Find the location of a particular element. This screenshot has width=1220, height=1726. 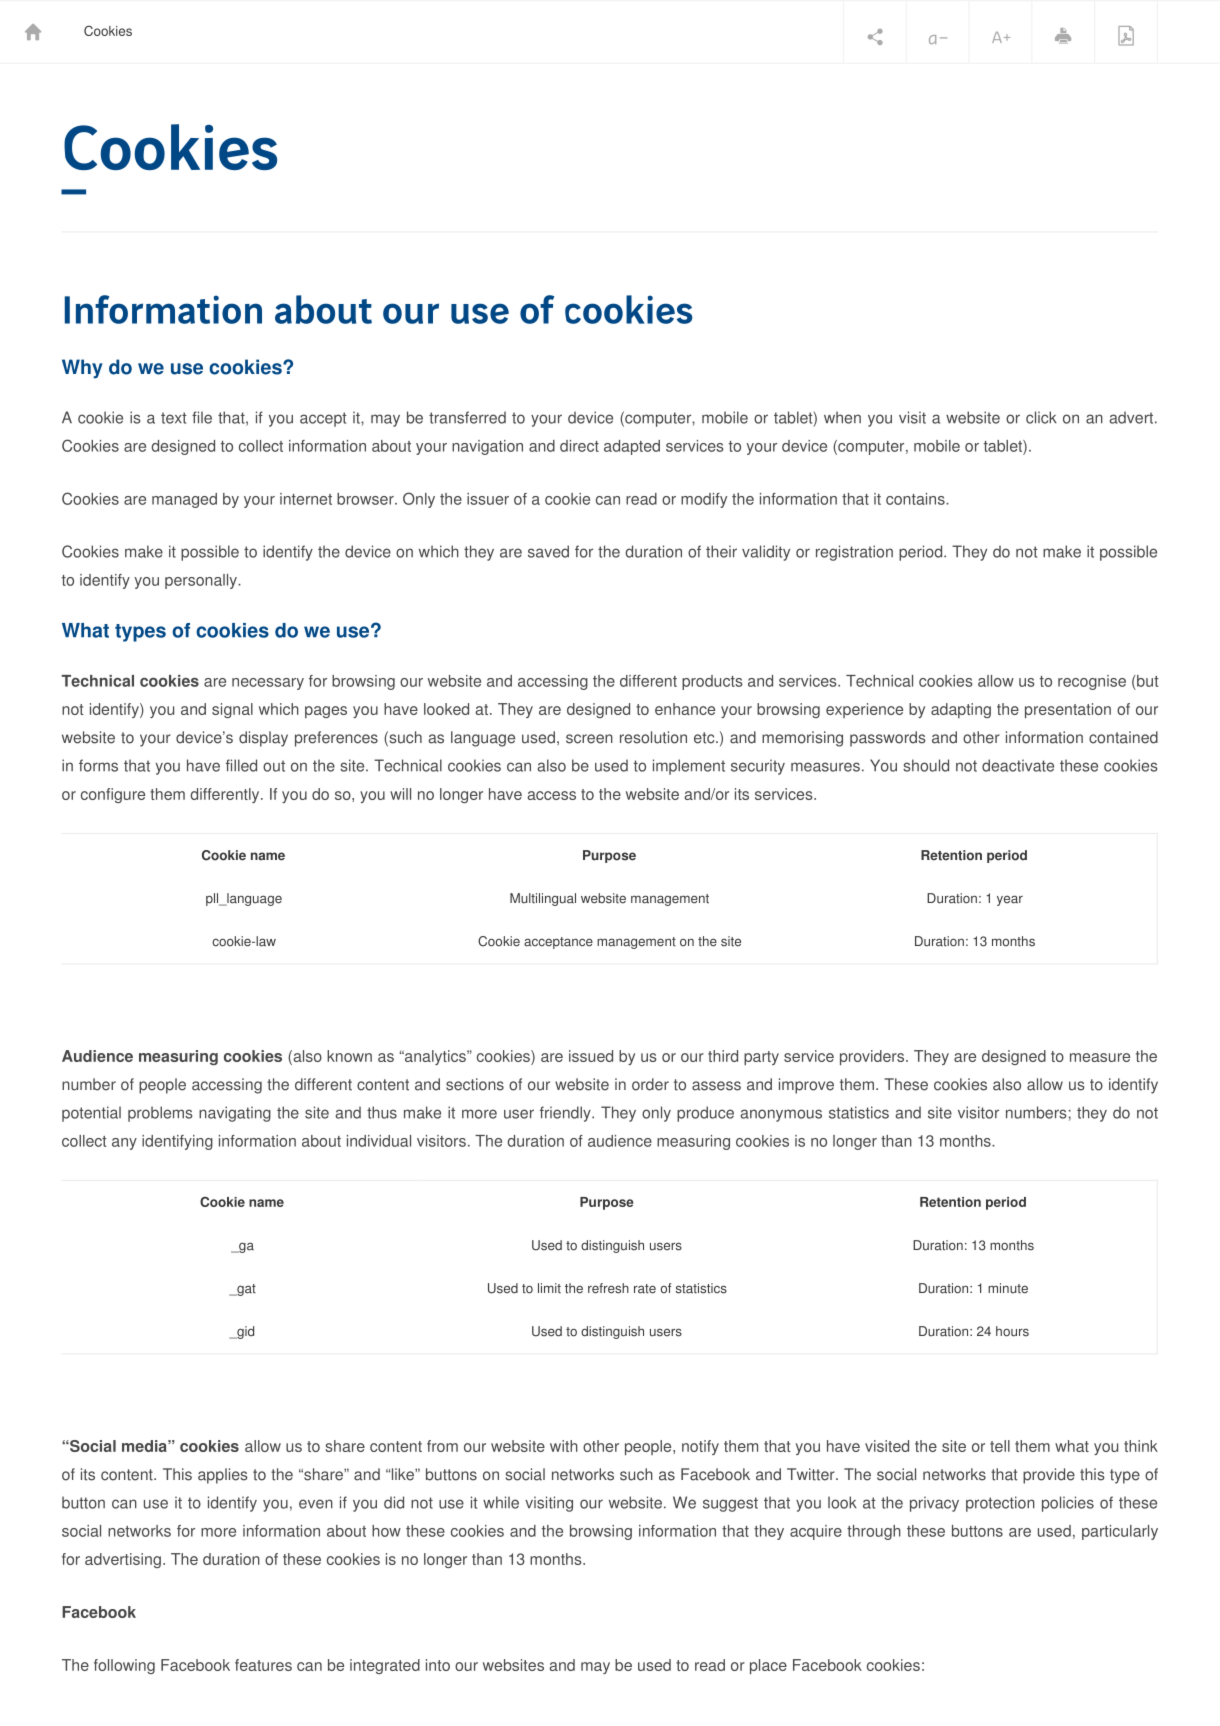

particularly is located at coordinates (1120, 1532).
